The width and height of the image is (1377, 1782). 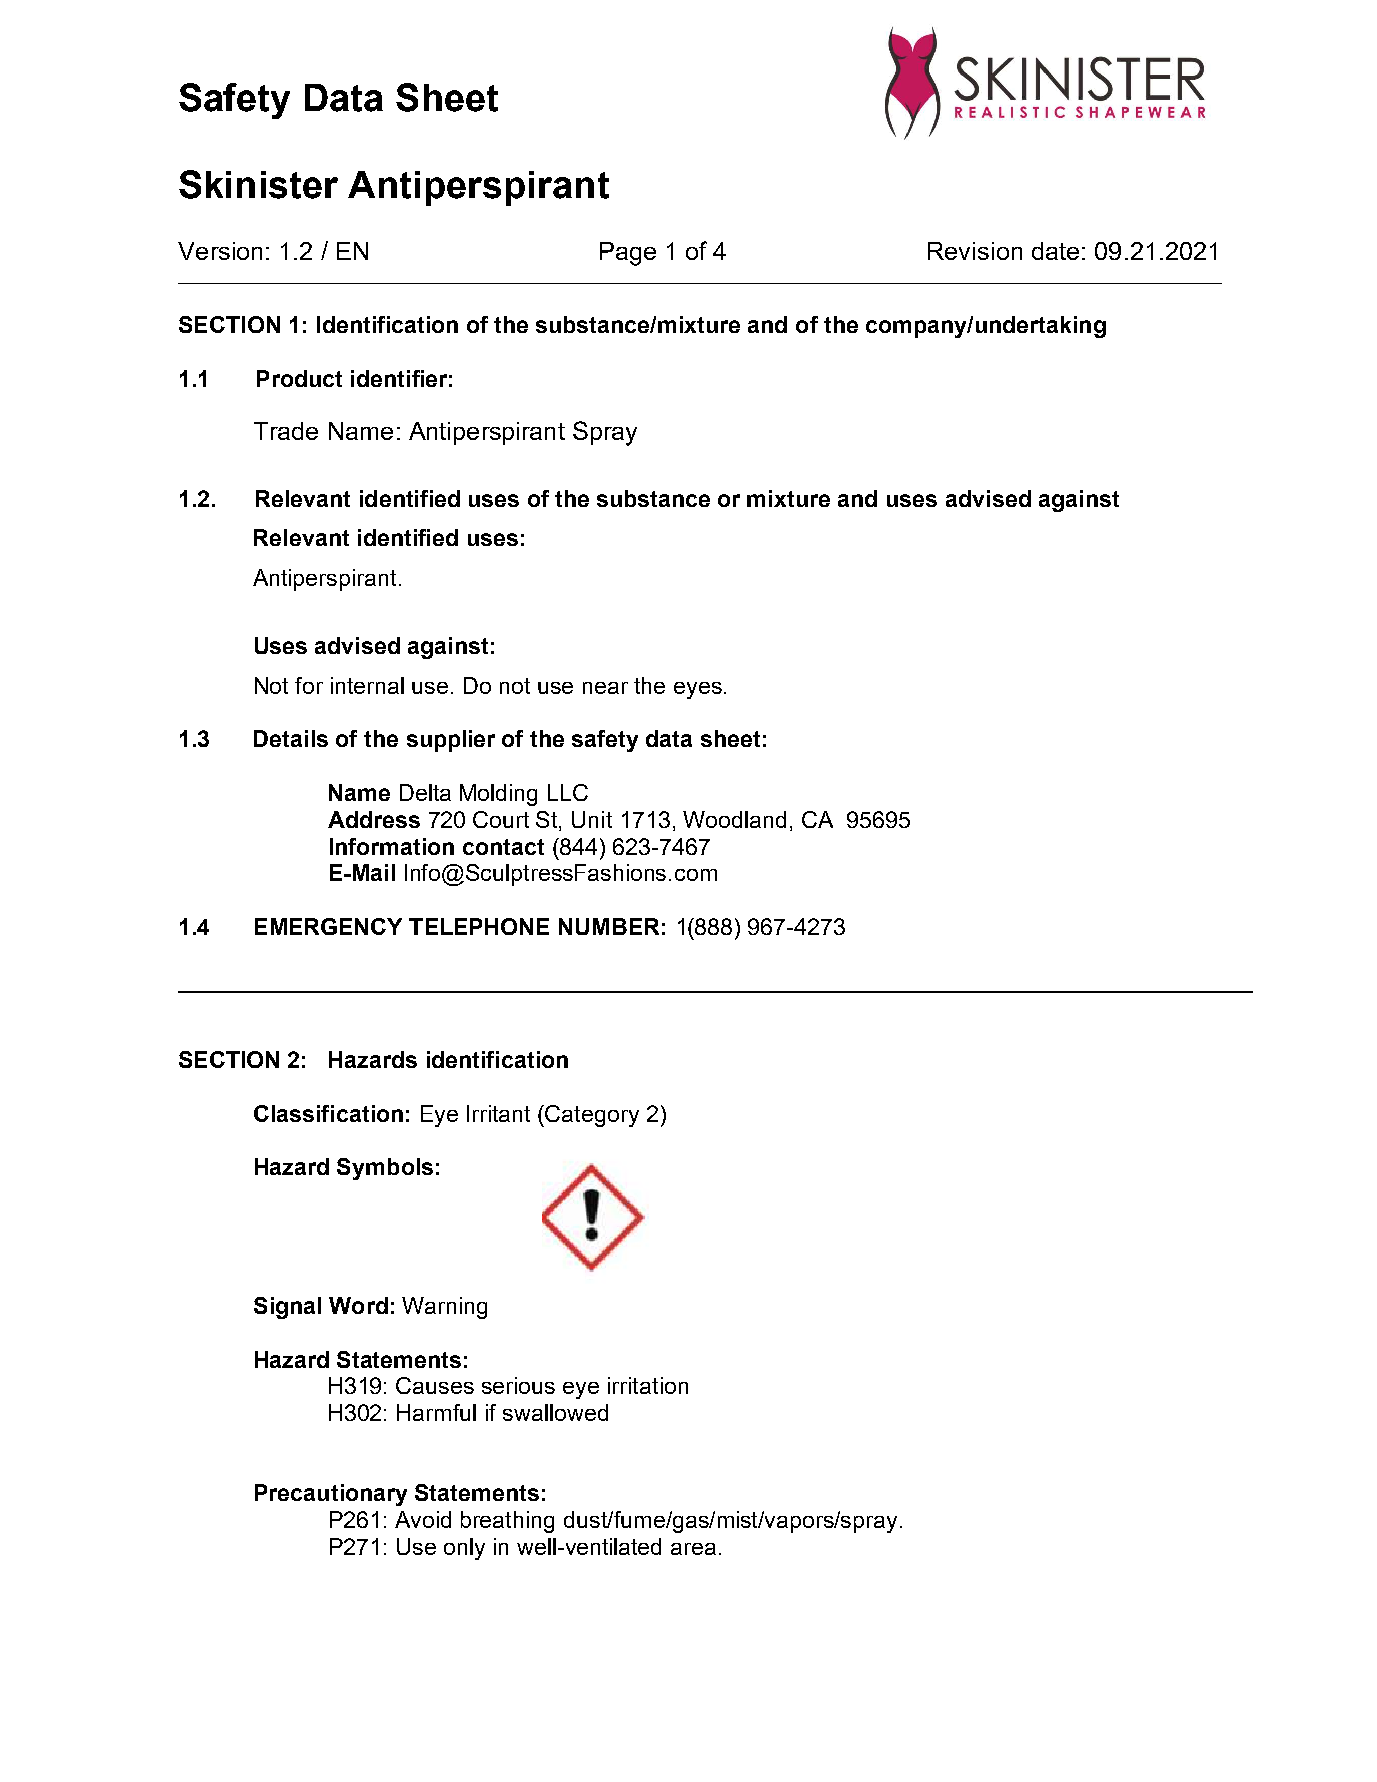 What do you see at coordinates (609, 926) in the image?
I see `NUMBER` at bounding box center [609, 926].
